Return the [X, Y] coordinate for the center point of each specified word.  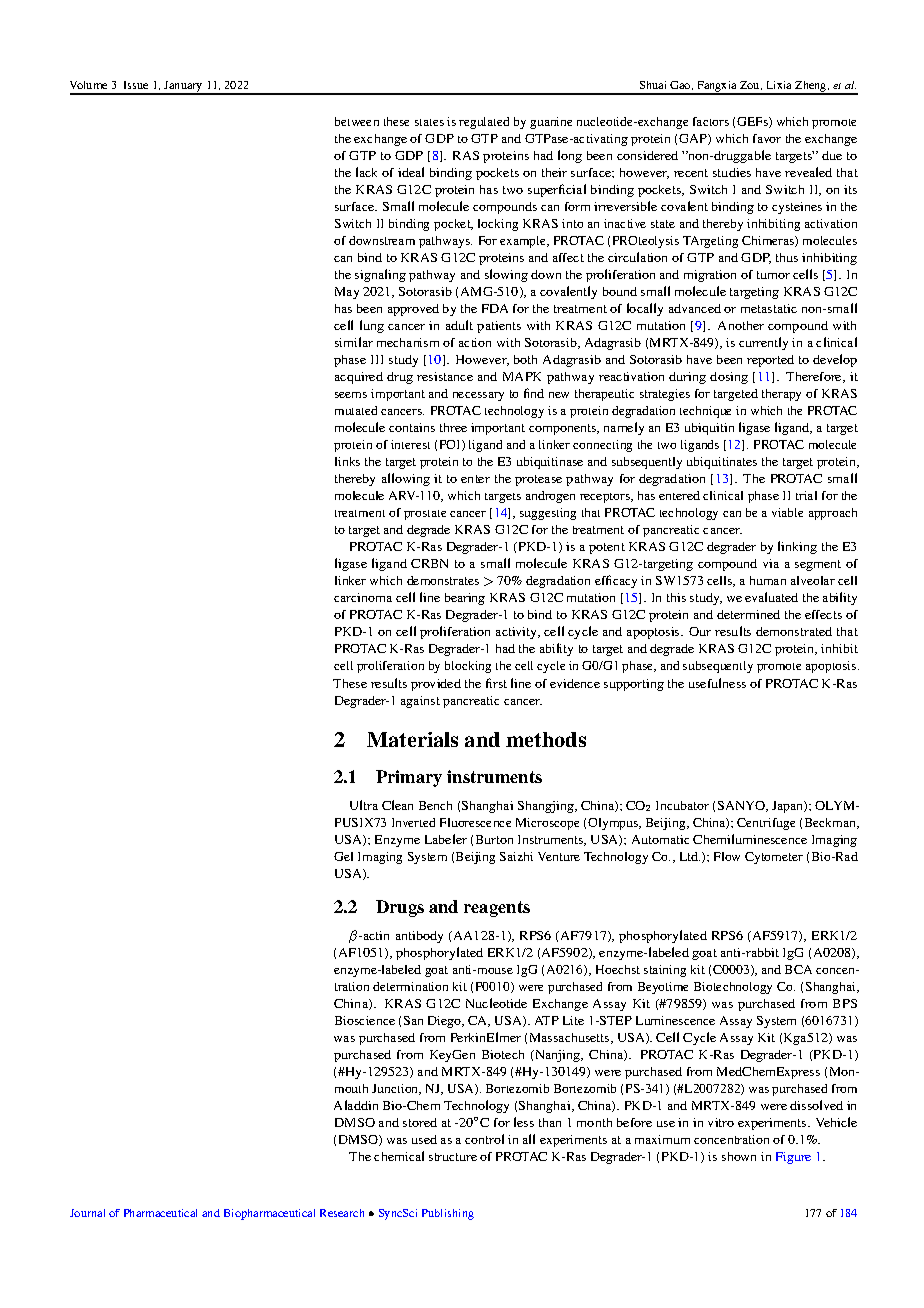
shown [739, 1156]
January [183, 87]
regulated [484, 123]
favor [767, 138]
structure [453, 1157]
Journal [87, 1213]
